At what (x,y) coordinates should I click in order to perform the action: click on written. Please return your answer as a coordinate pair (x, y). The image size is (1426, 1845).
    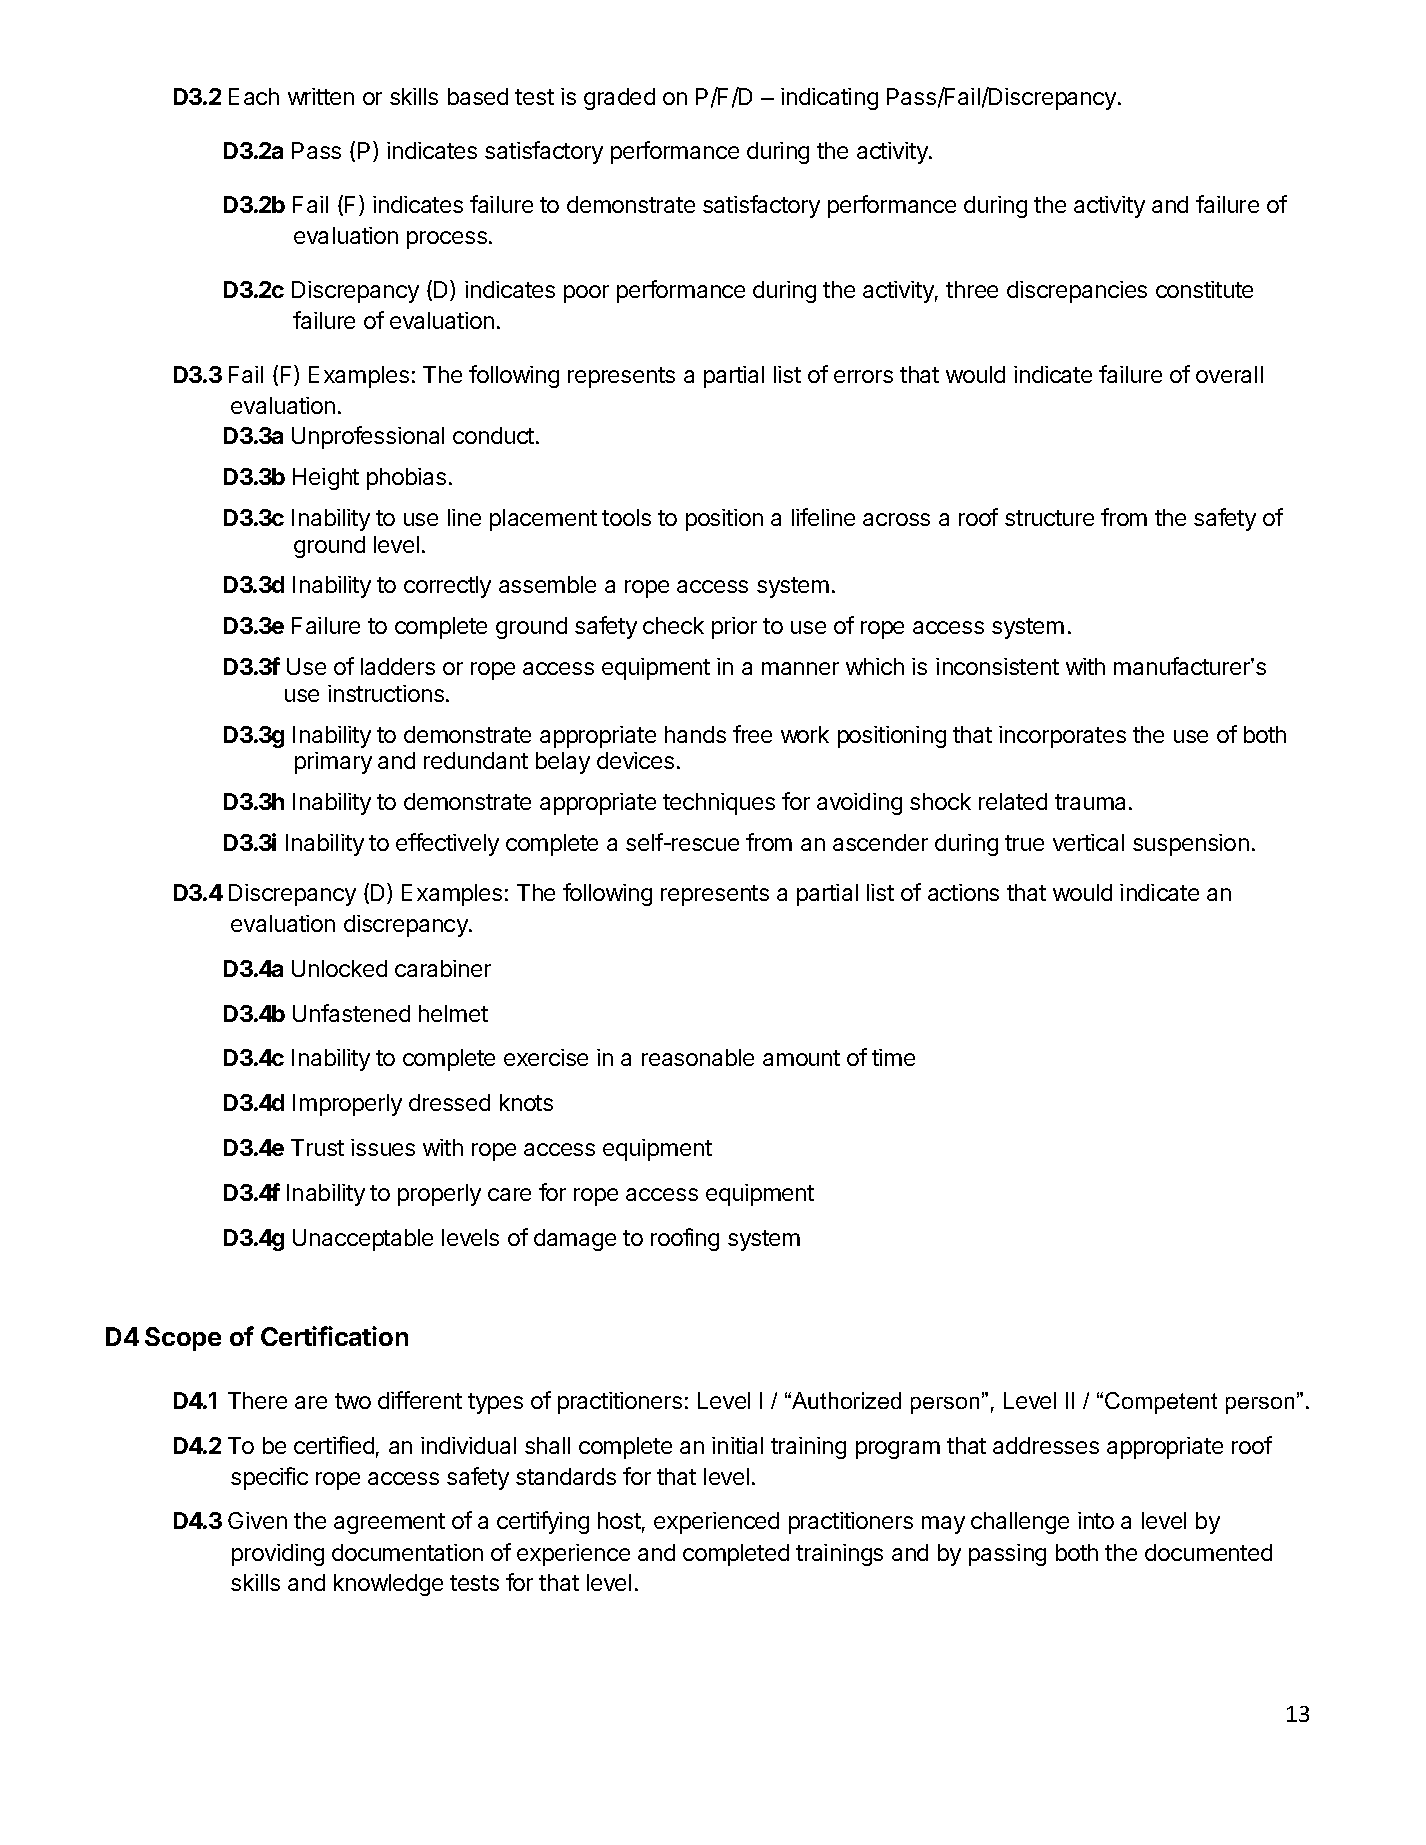
    Looking at the image, I should click on (321, 96).
